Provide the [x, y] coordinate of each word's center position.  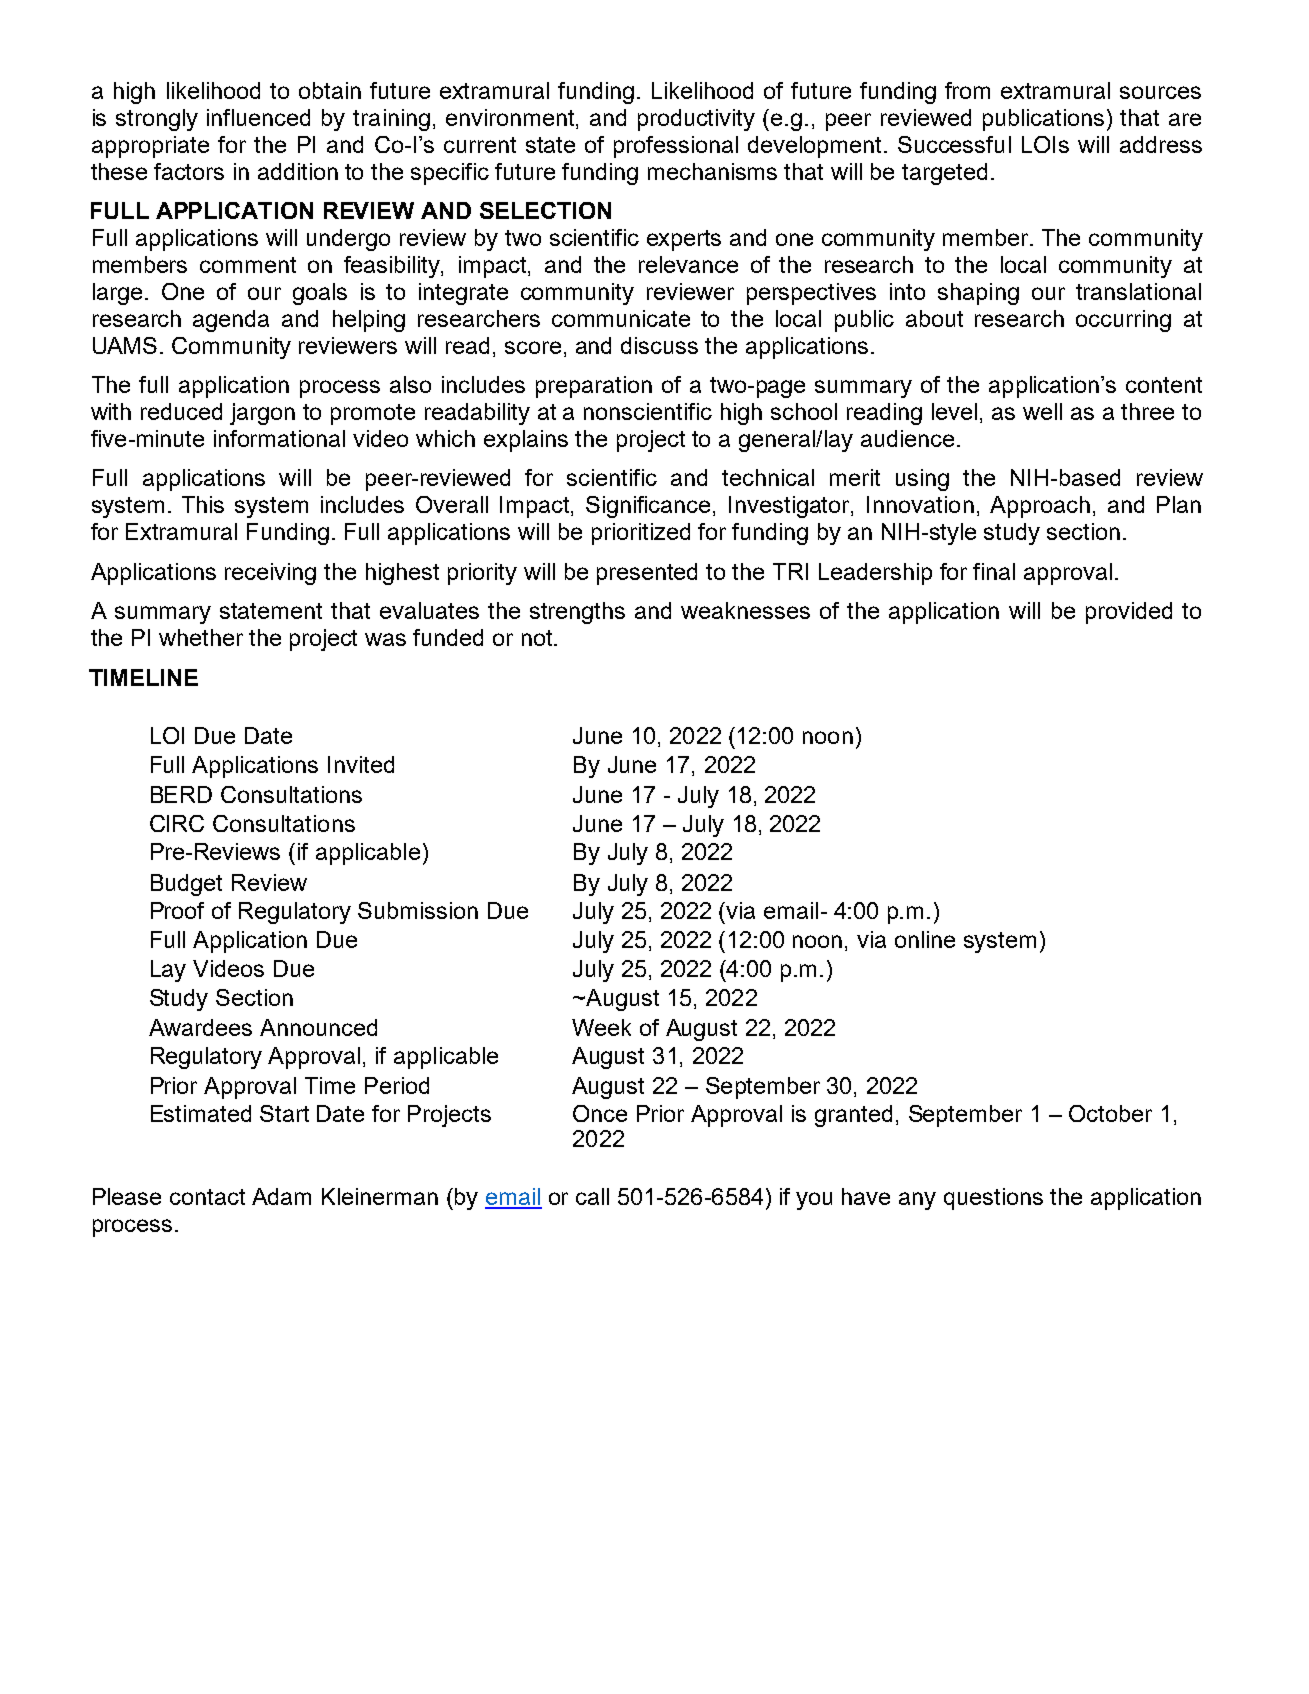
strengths [577, 613]
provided [1129, 613]
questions [993, 1199]
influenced [258, 117]
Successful [954, 144]
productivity [696, 120]
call [592, 1196]
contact [207, 1197]
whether [201, 637]
